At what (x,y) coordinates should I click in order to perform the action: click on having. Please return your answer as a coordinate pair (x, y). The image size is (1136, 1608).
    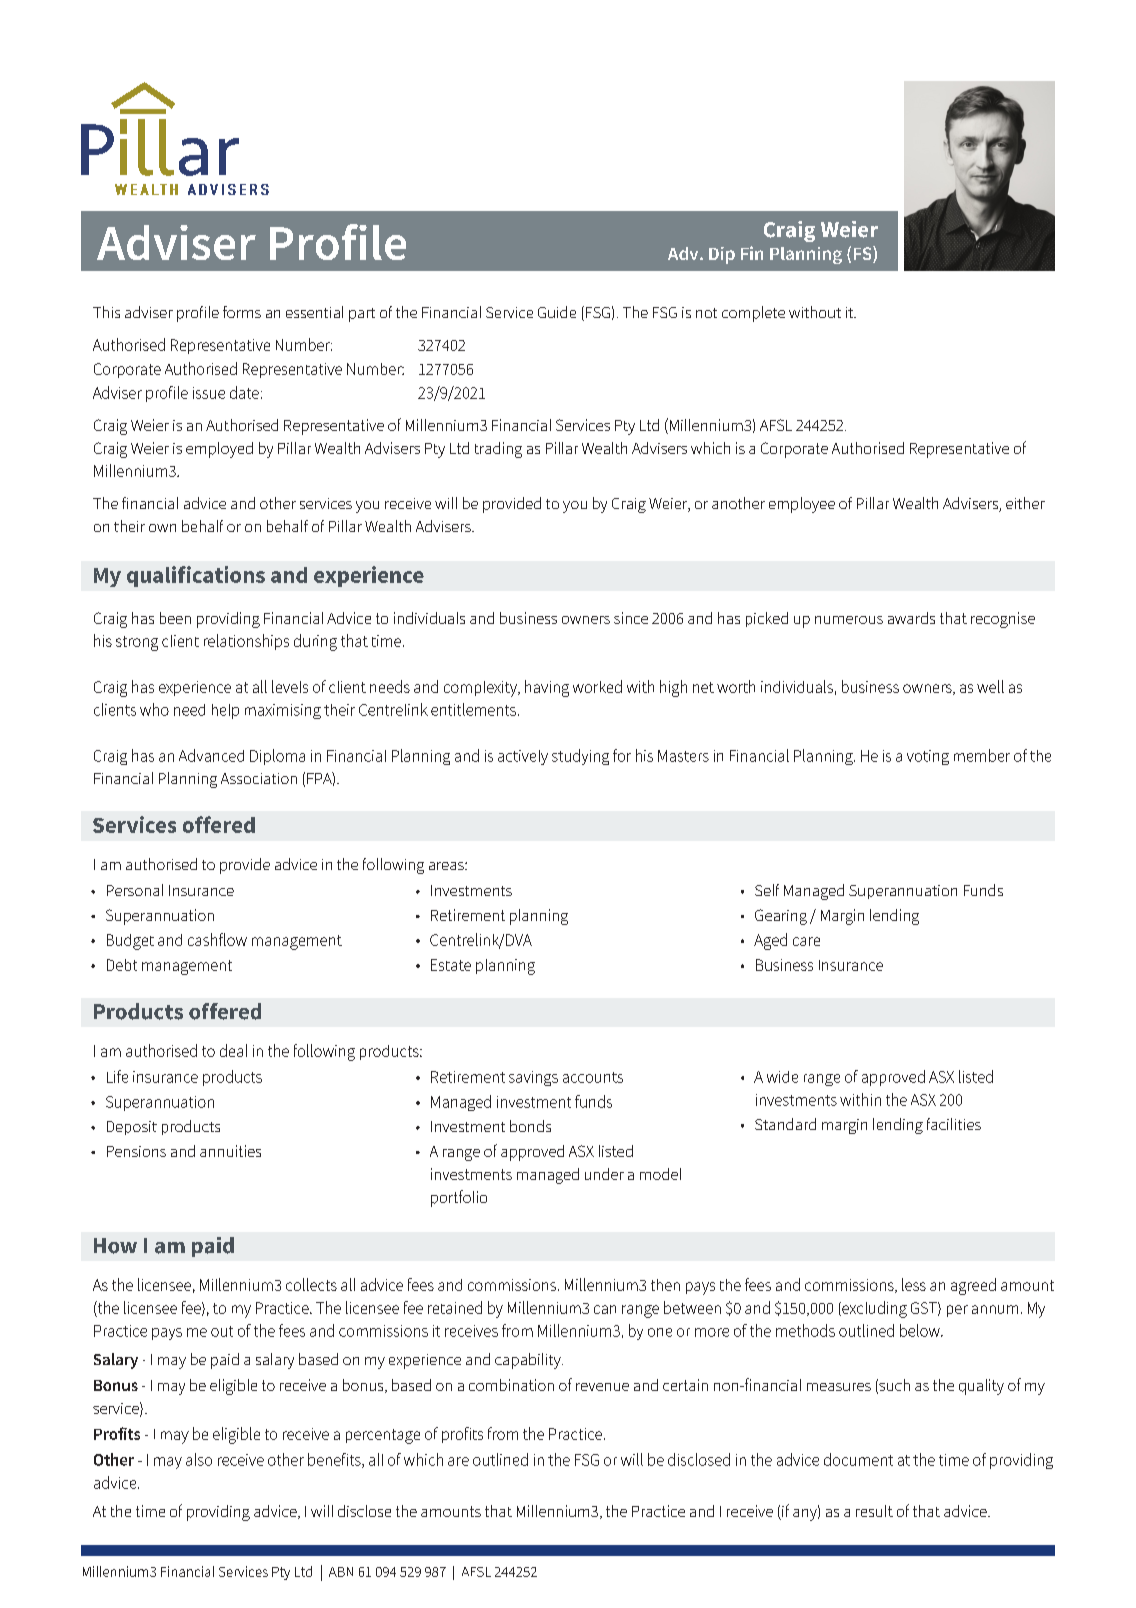
    Looking at the image, I should click on (547, 688).
